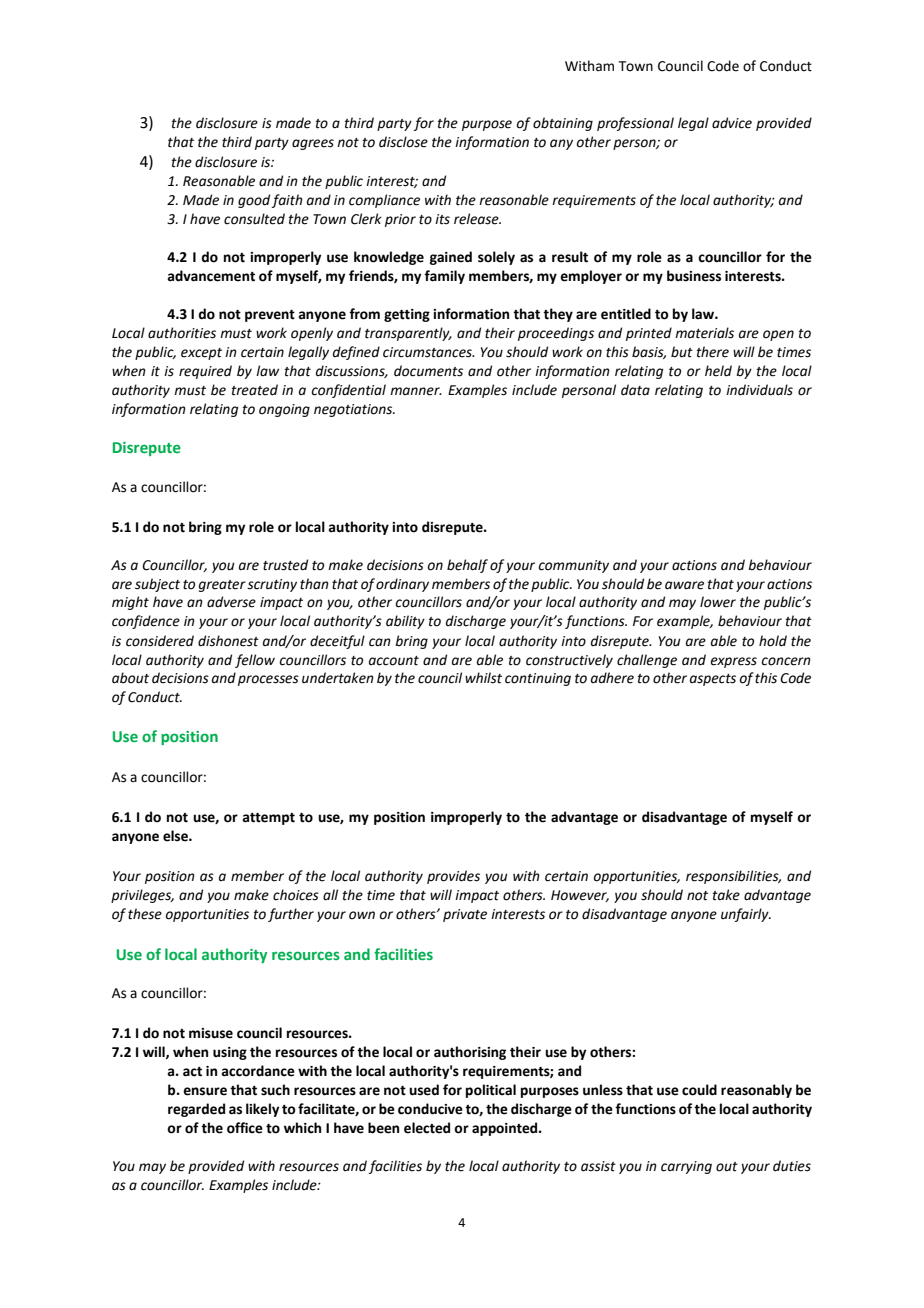  Describe the element at coordinates (732, 123) in the document. I see `advice` at that location.
